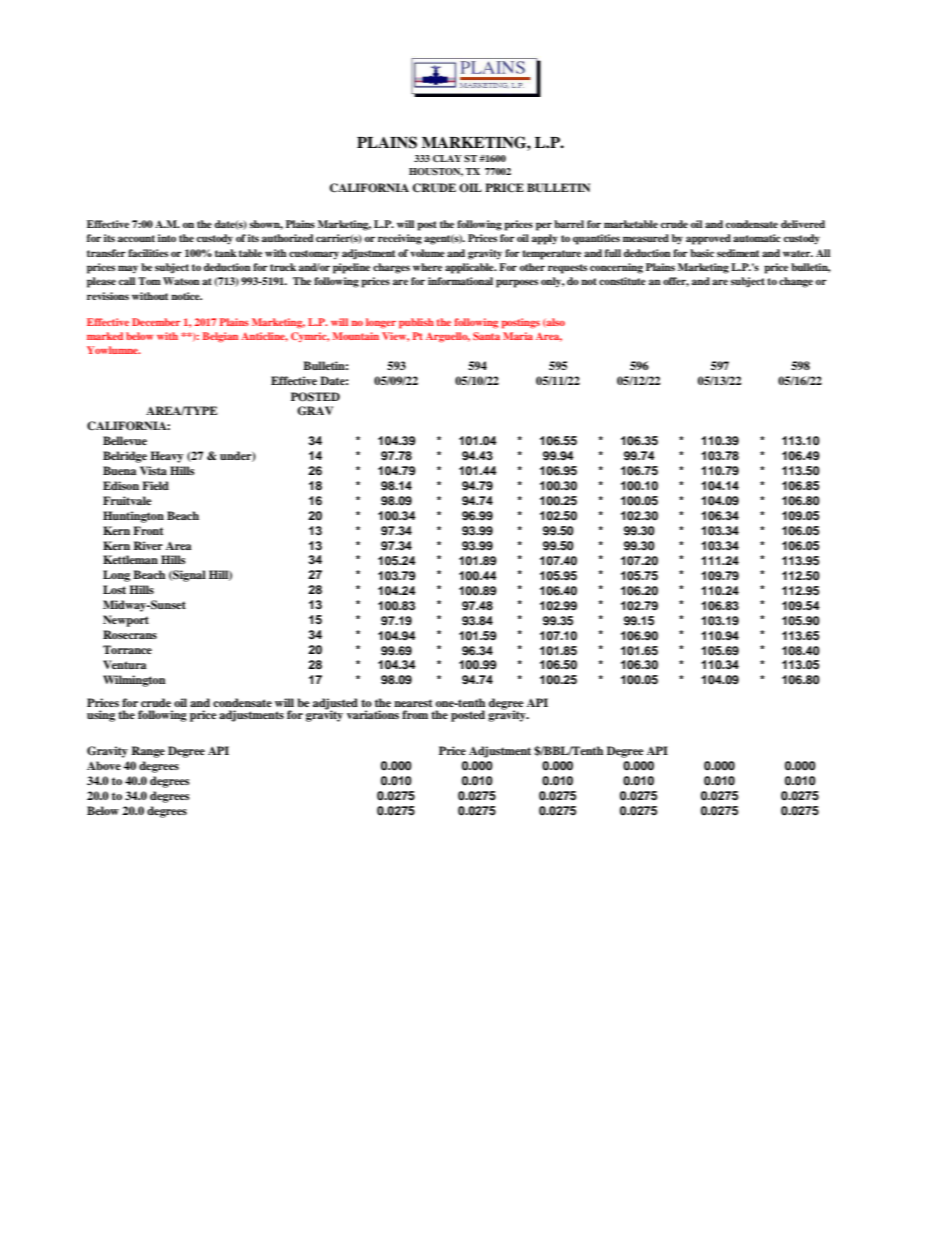 The image size is (952, 1233). What do you see at coordinates (148, 752) in the page?
I see `Range` at bounding box center [148, 752].
